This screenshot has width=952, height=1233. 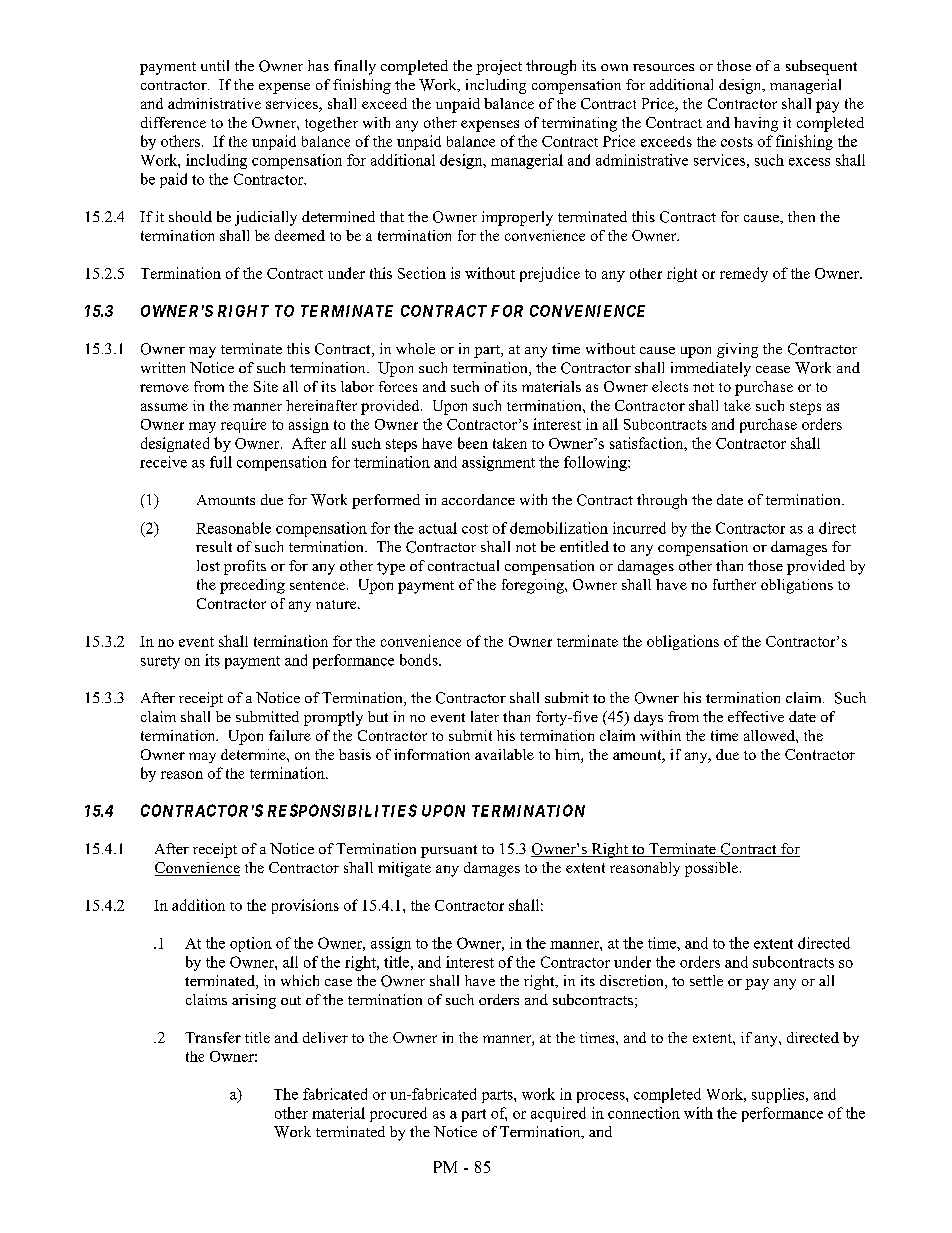 I want to click on Transfer, so click(x=213, y=1037).
